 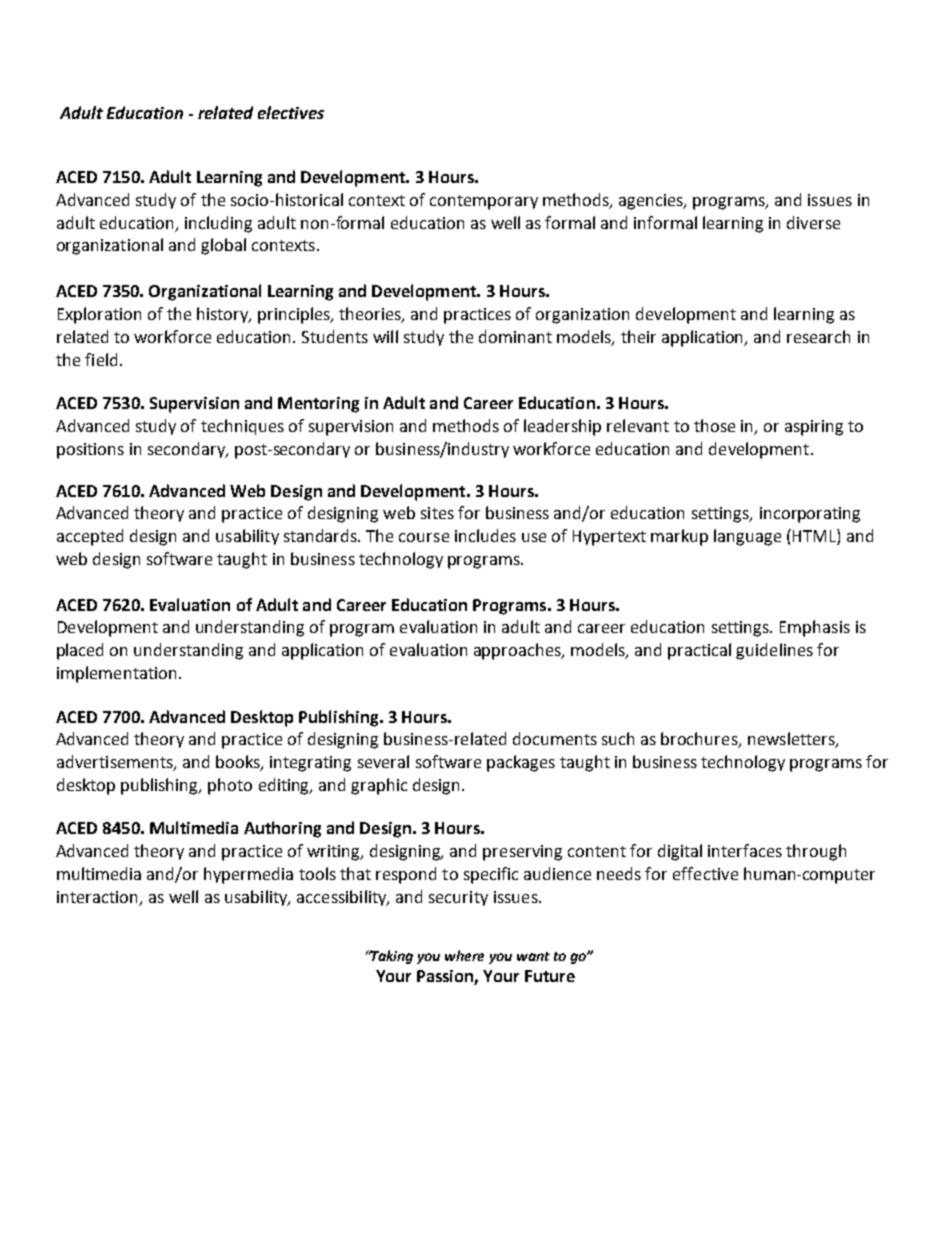 What do you see at coordinates (652, 202) in the document?
I see `agencies` at bounding box center [652, 202].
